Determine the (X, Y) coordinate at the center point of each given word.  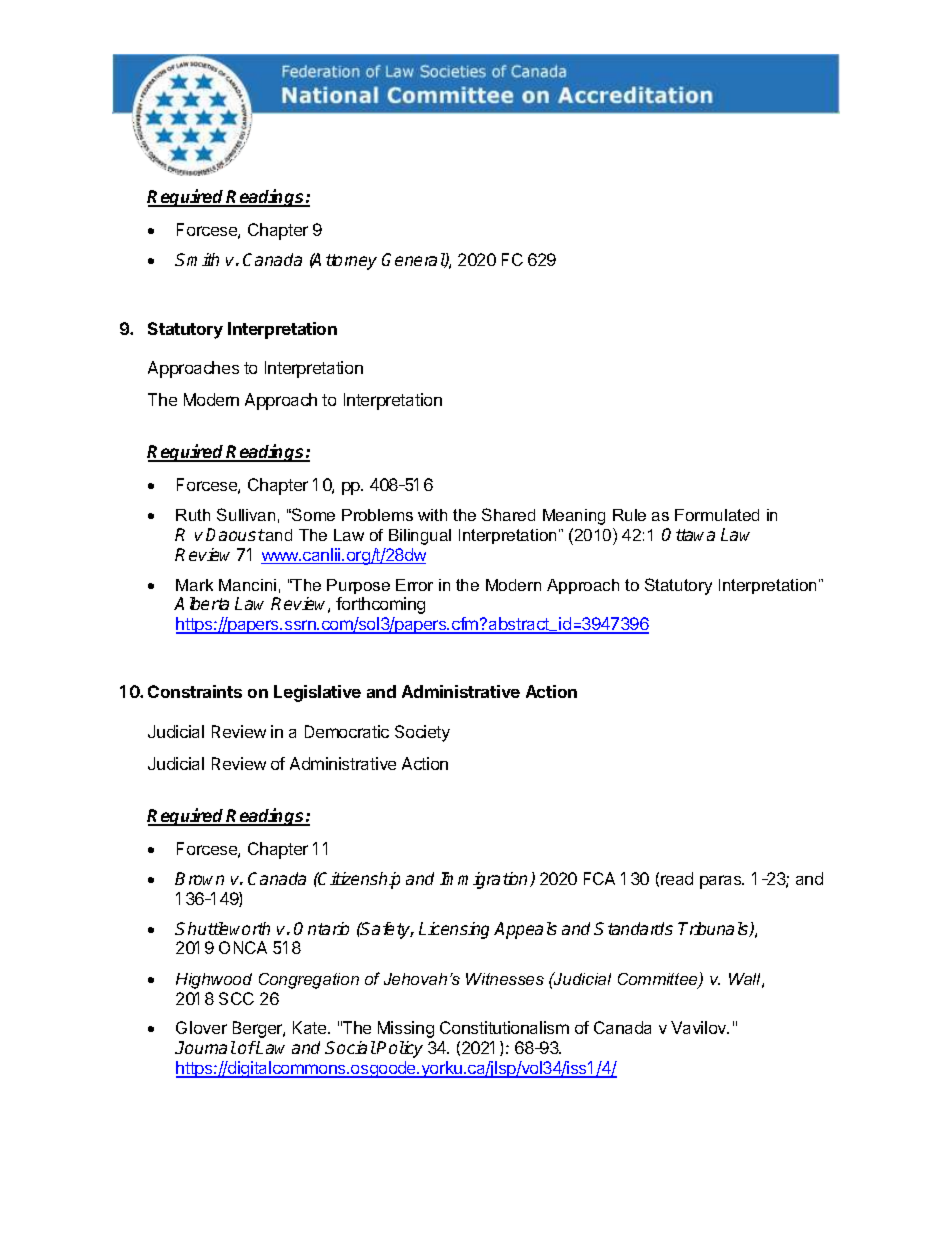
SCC (236, 998)
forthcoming (380, 605)
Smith (197, 259)
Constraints (195, 691)
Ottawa (688, 534)
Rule (629, 515)
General (414, 260)
